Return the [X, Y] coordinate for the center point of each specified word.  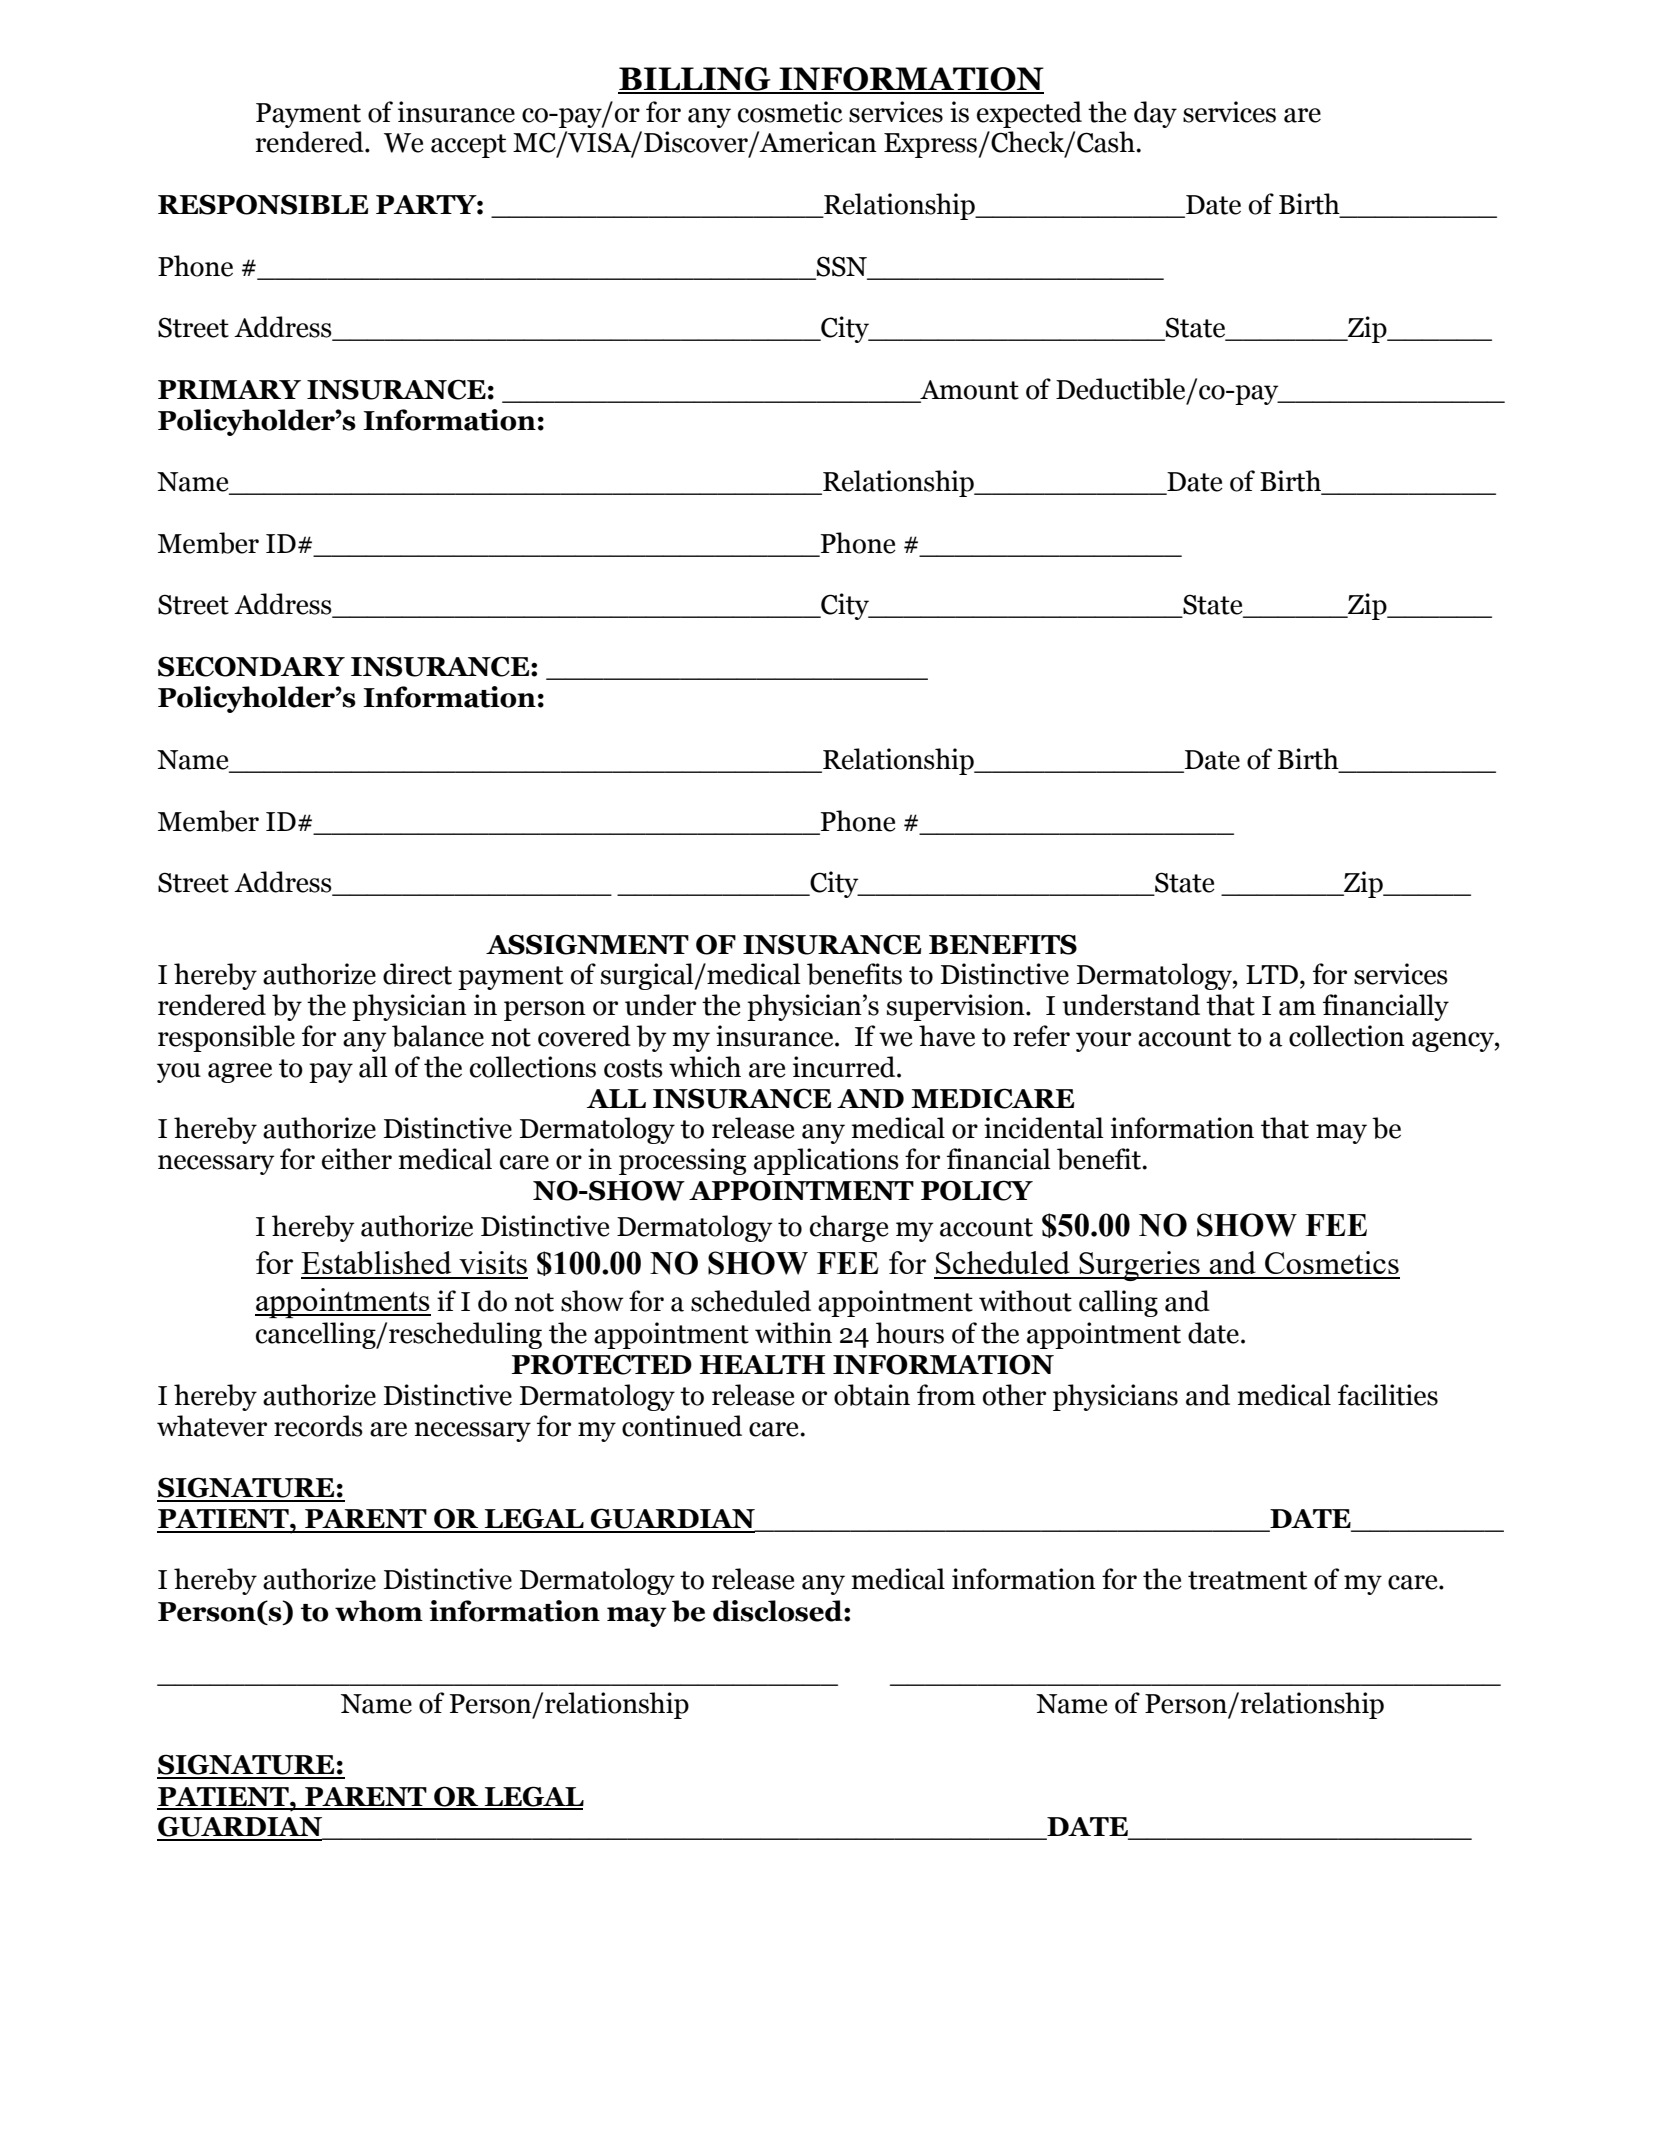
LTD [1272, 974]
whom [379, 1611]
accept [468, 146]
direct [417, 974]
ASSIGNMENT [587, 944]
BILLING [695, 80]
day [1155, 114]
